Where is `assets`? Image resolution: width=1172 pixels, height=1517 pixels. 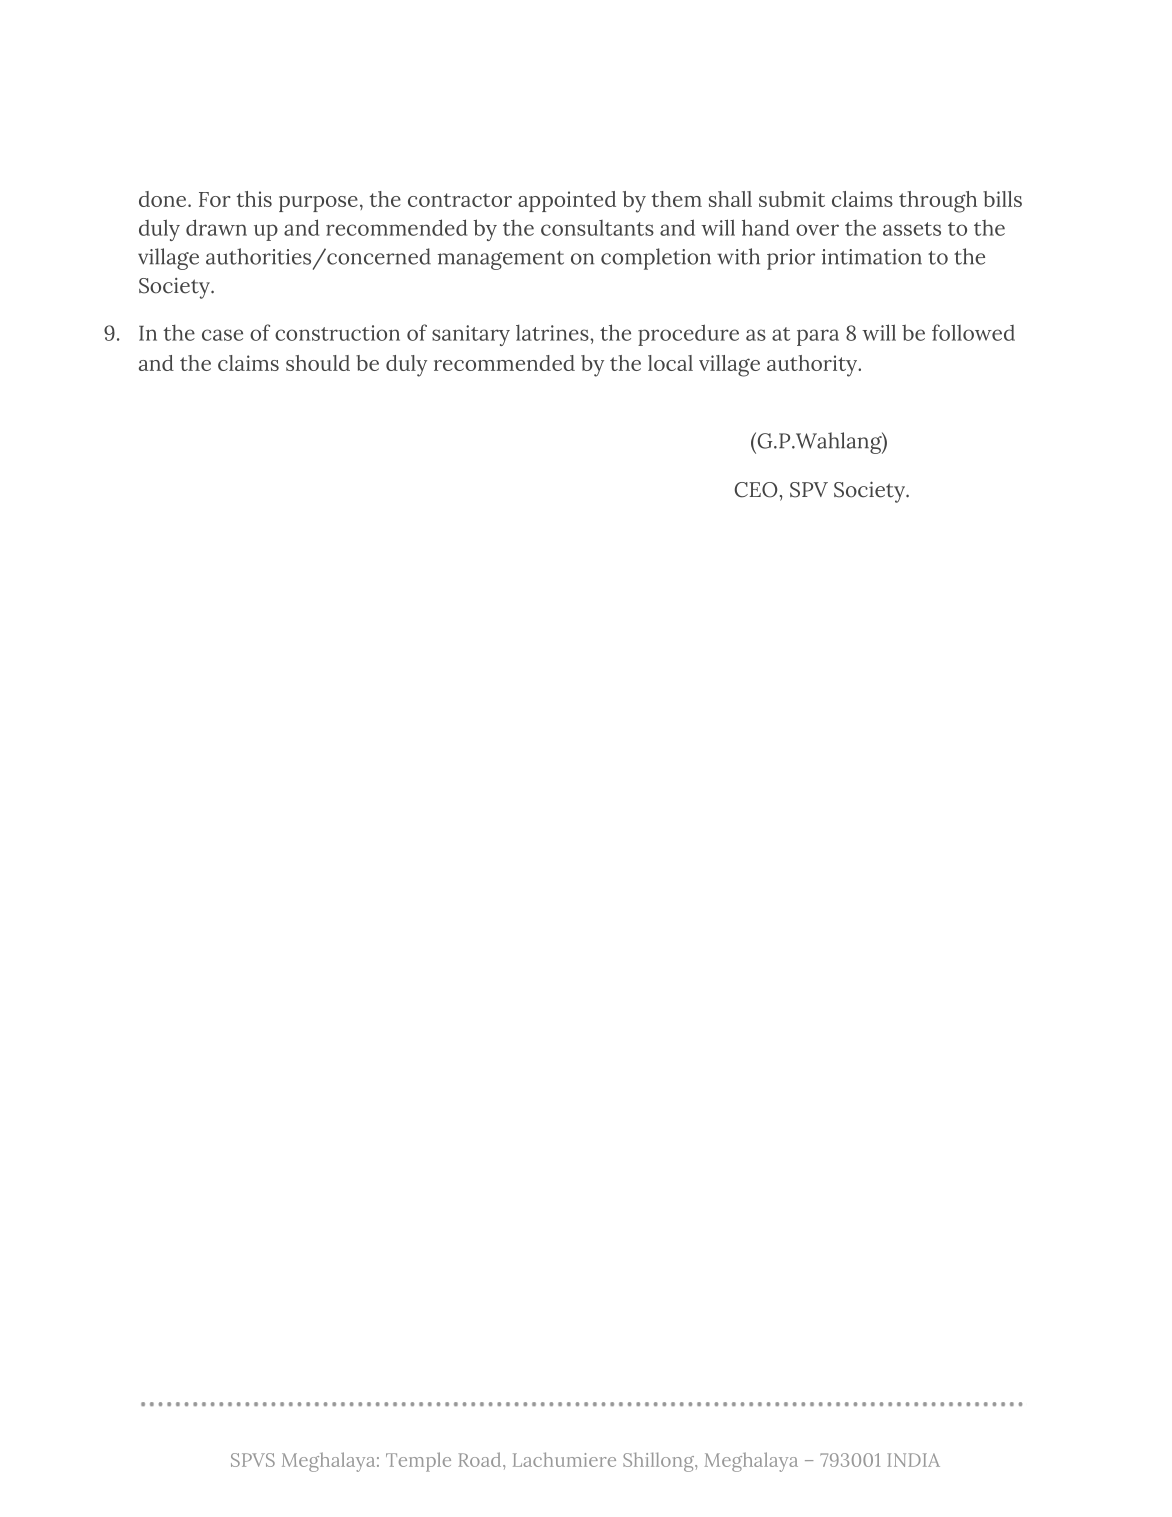 assets is located at coordinates (912, 229).
